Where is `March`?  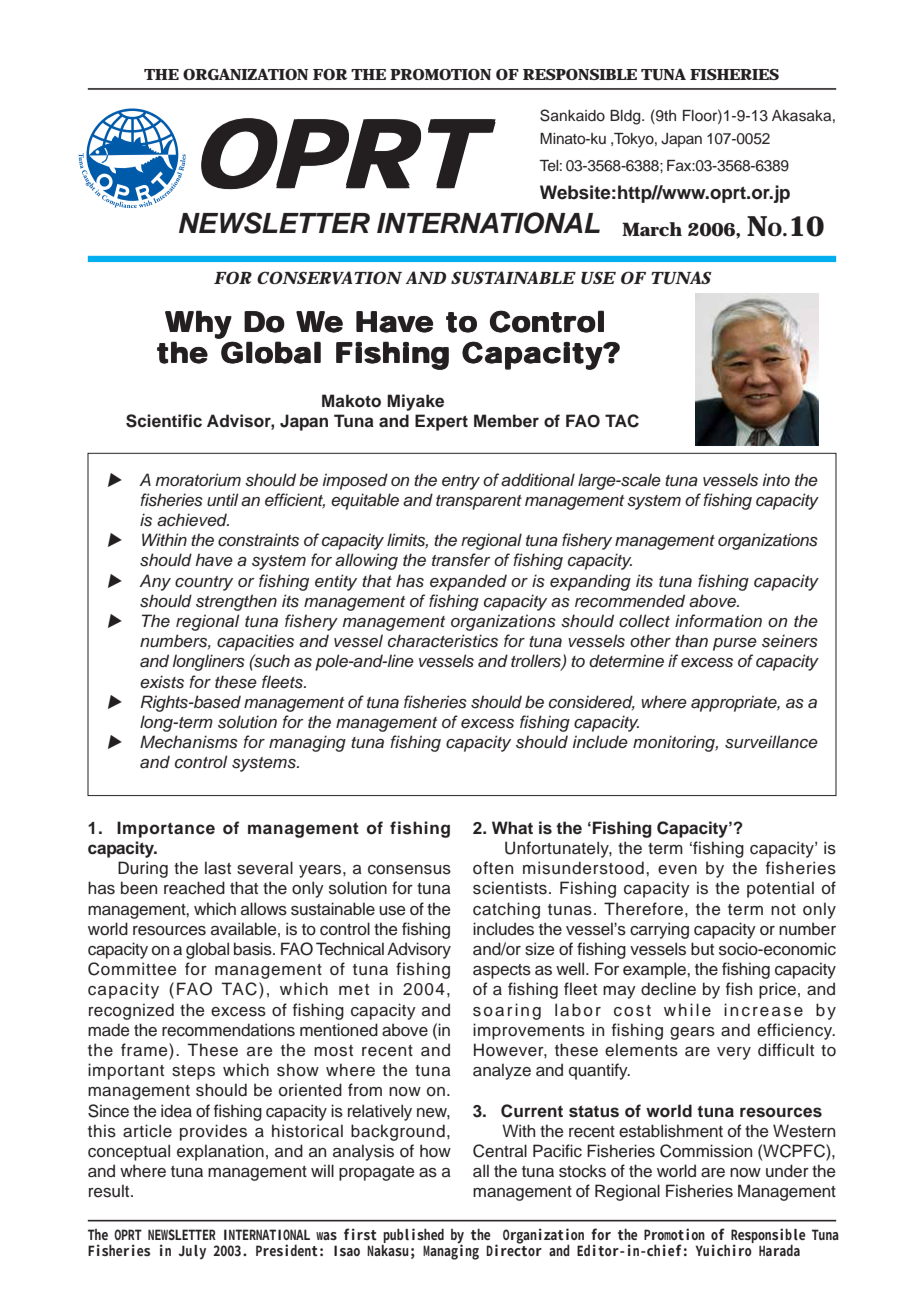
March is located at coordinates (652, 229).
